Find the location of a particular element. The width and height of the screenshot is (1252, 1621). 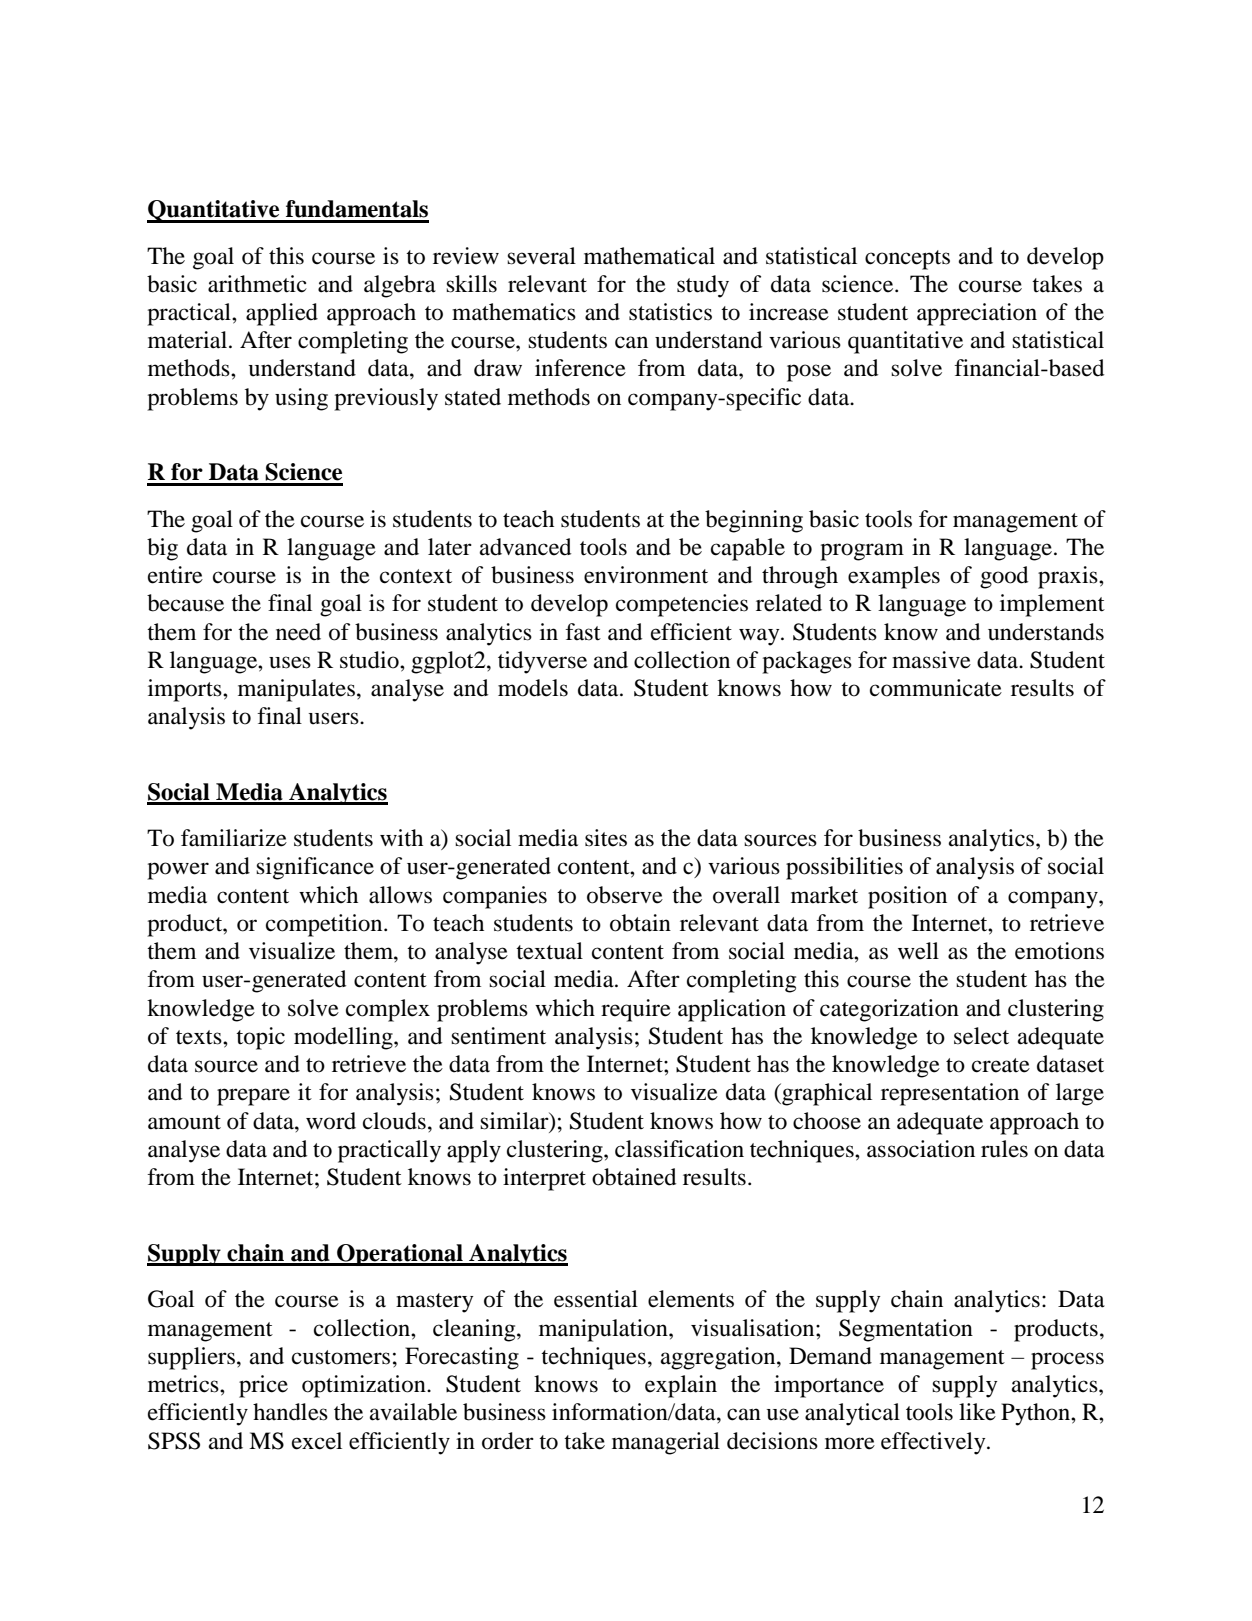

entire is located at coordinates (175, 575).
